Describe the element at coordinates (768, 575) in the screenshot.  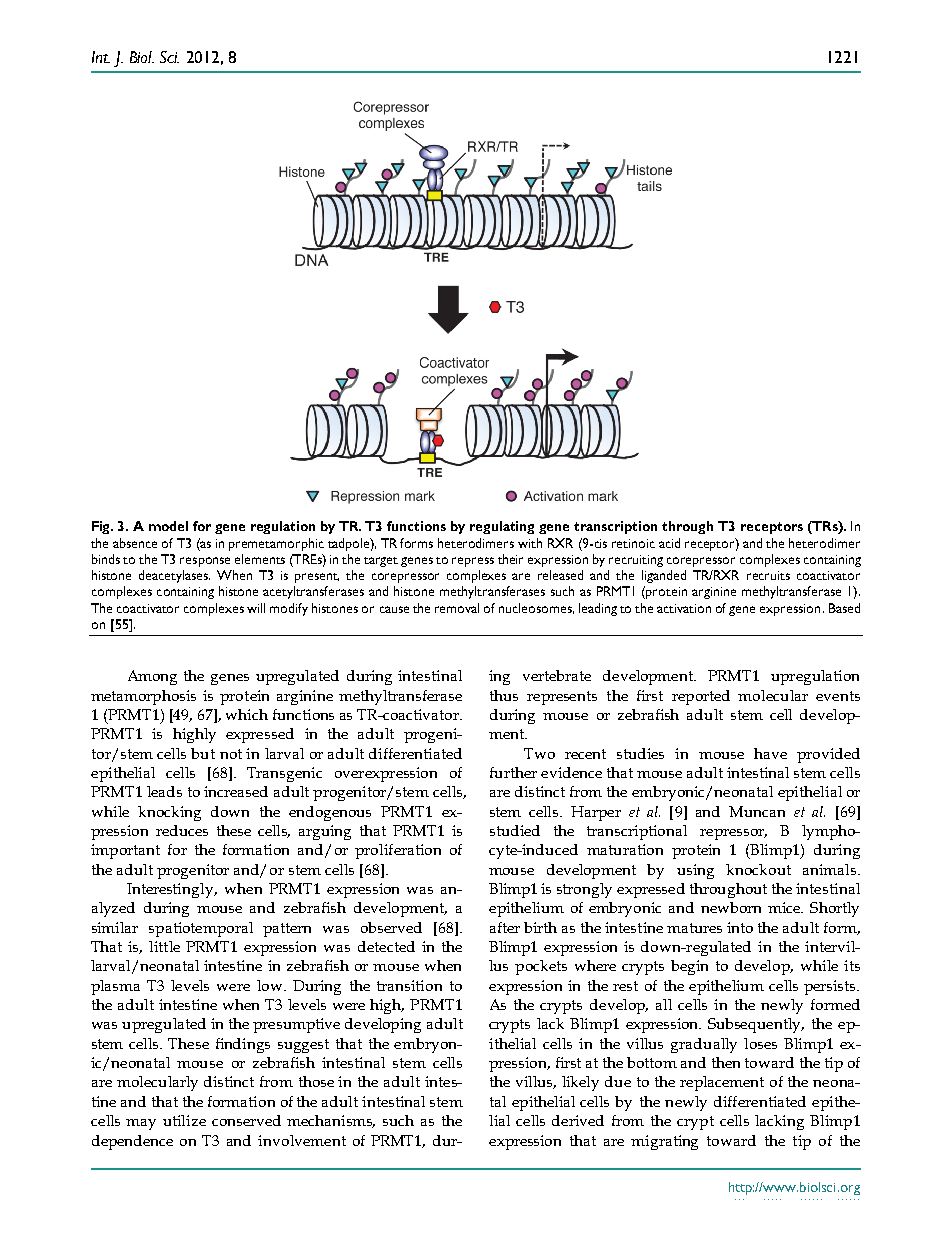
I see `recruits` at that location.
